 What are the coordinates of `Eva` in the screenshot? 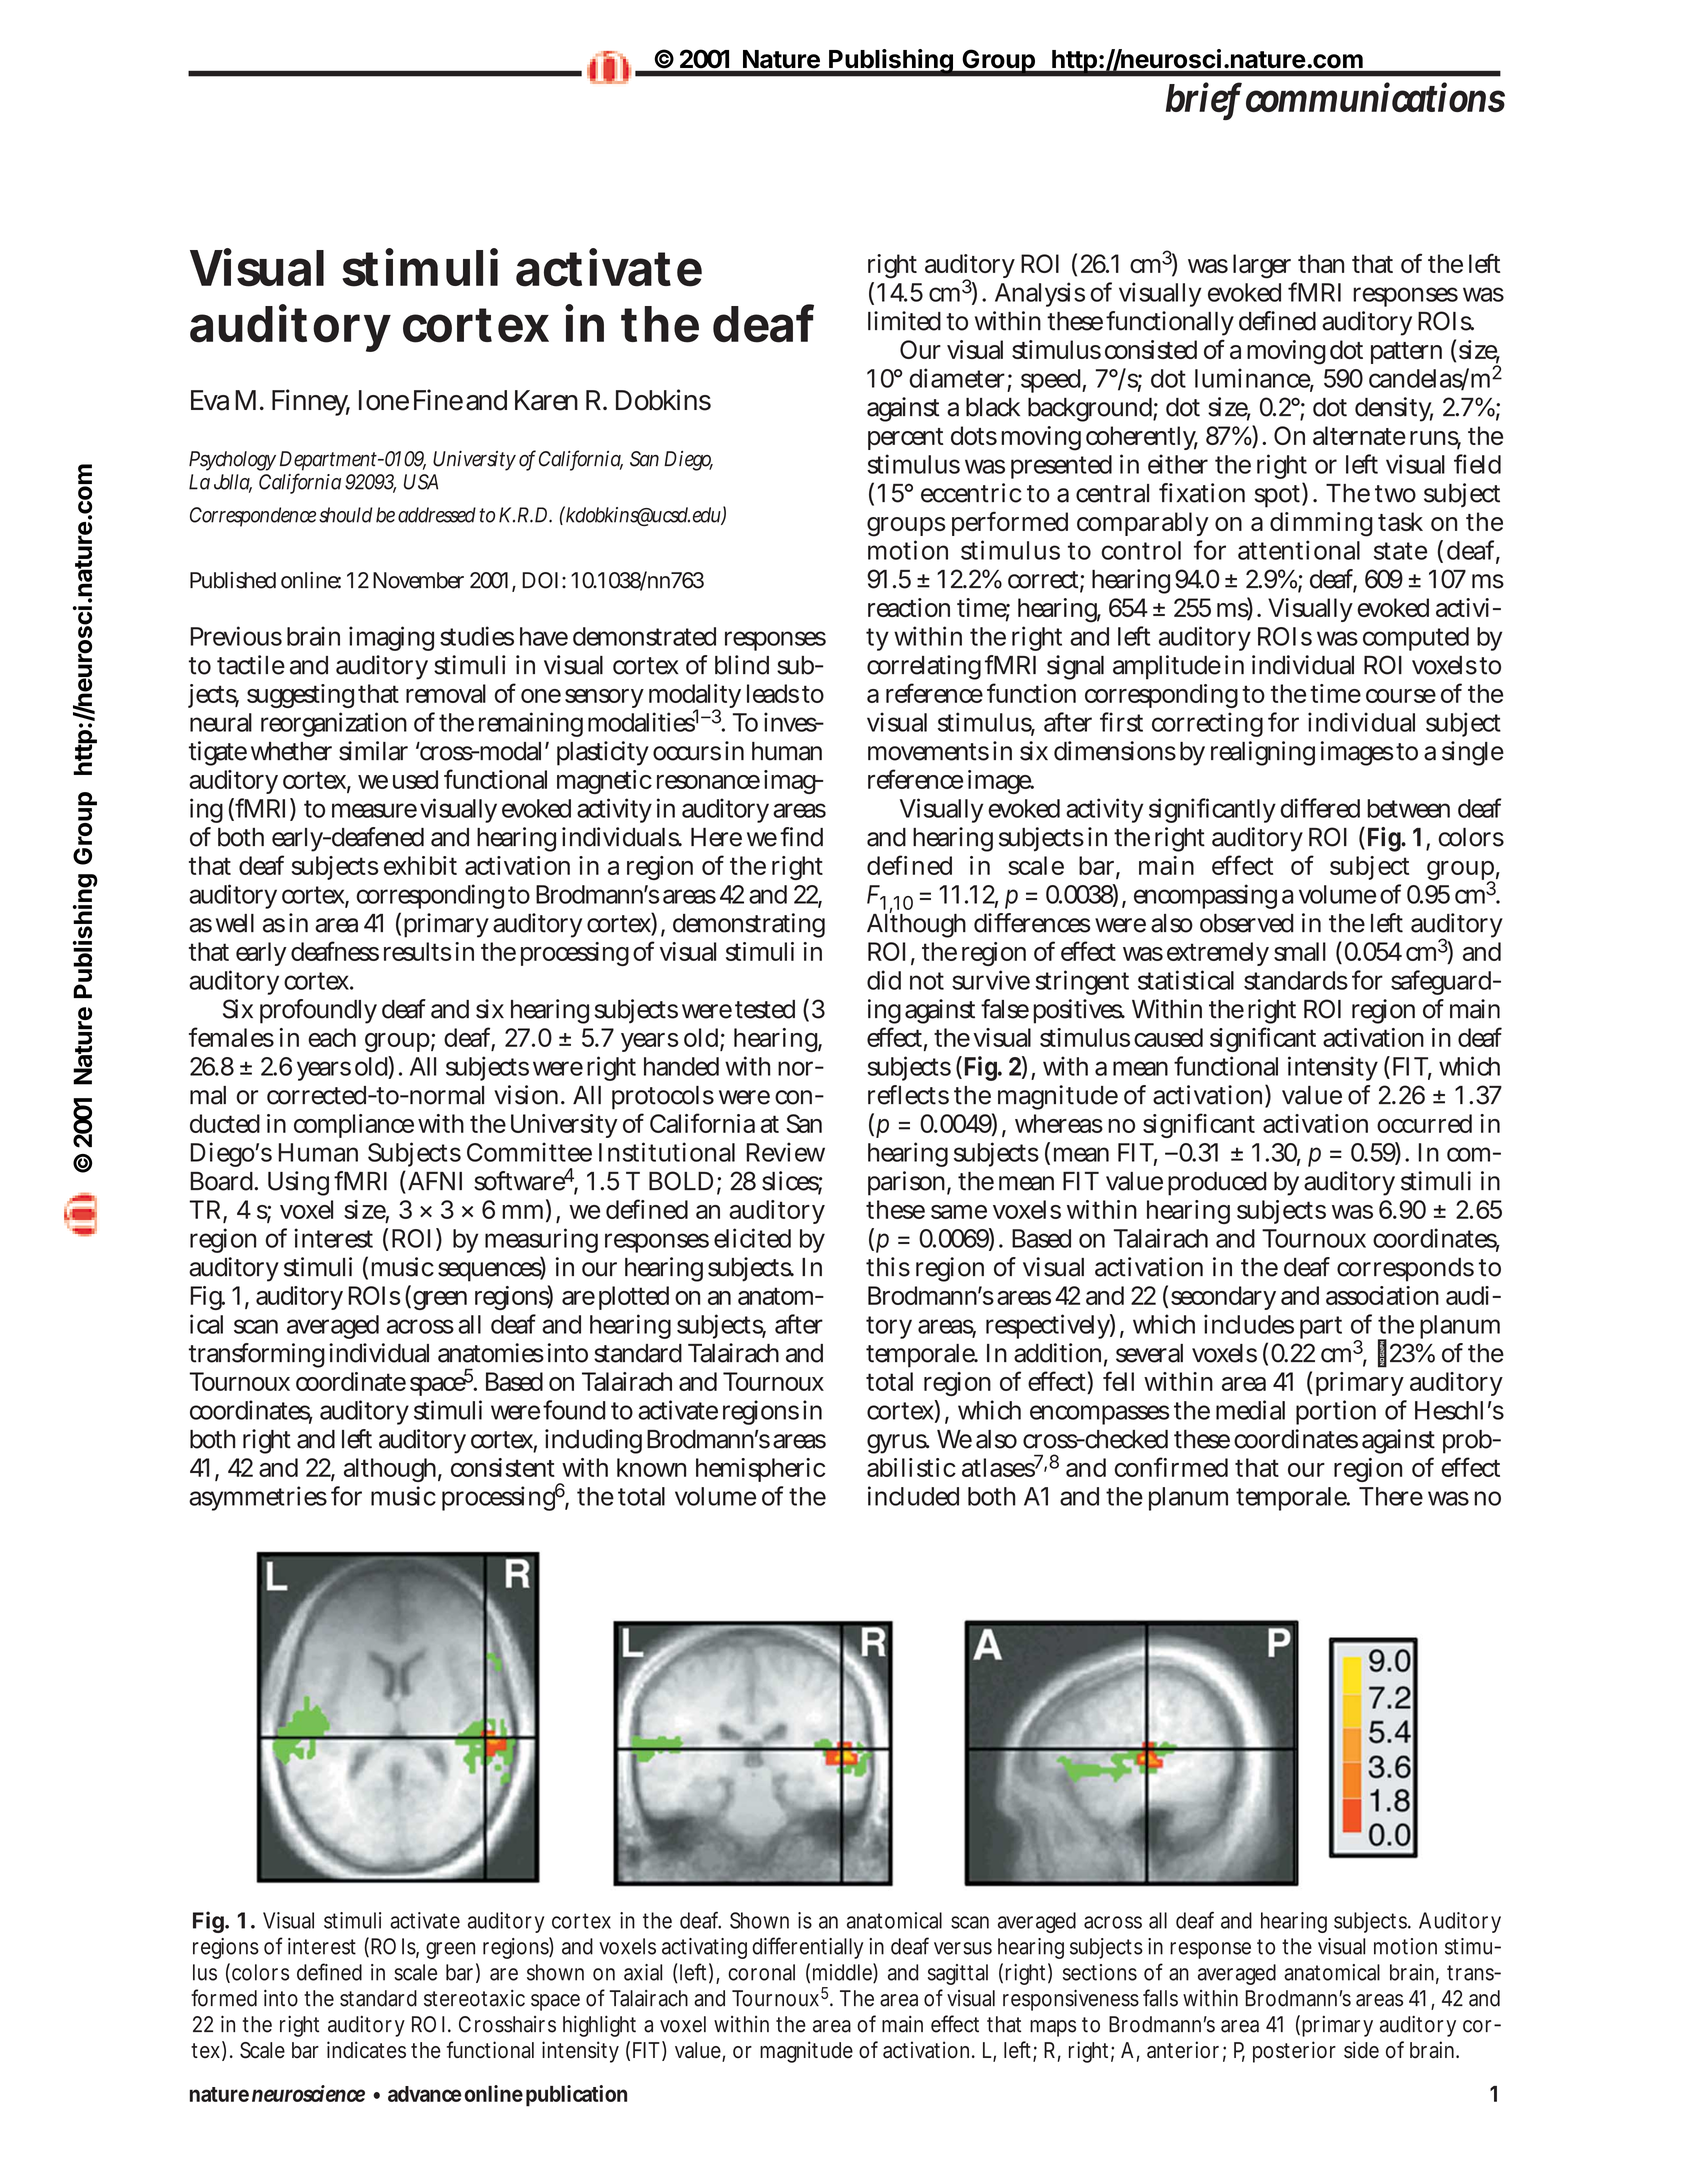 It's located at (210, 400).
